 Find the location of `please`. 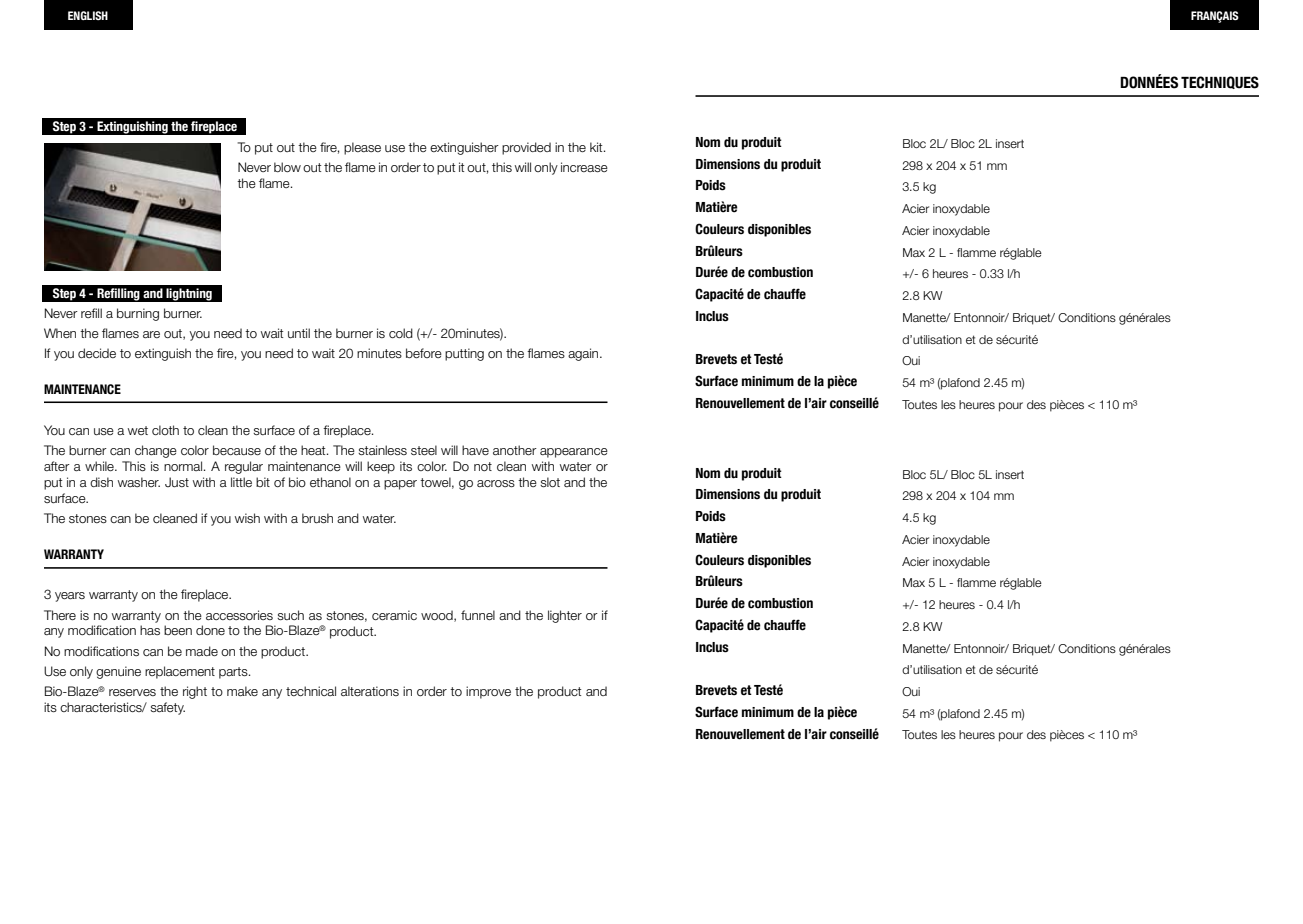

please is located at coordinates (362, 148).
